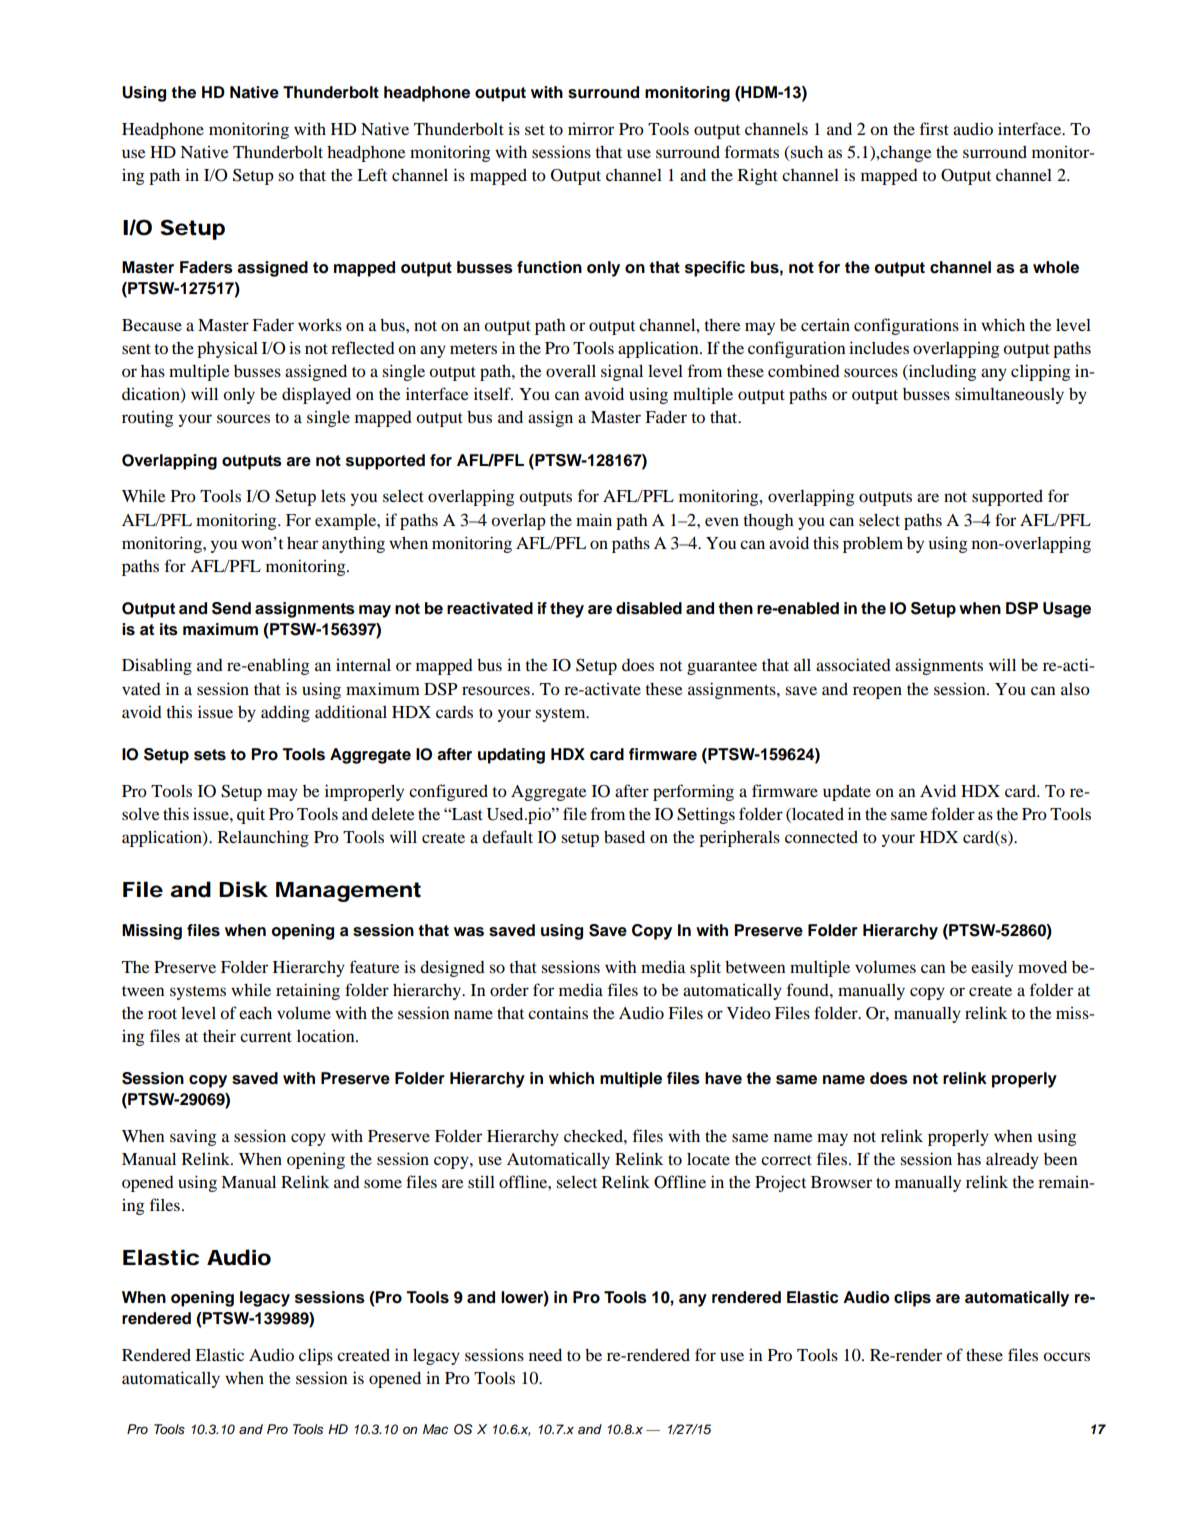  Describe the element at coordinates (934, 128) in the document. I see `first` at that location.
